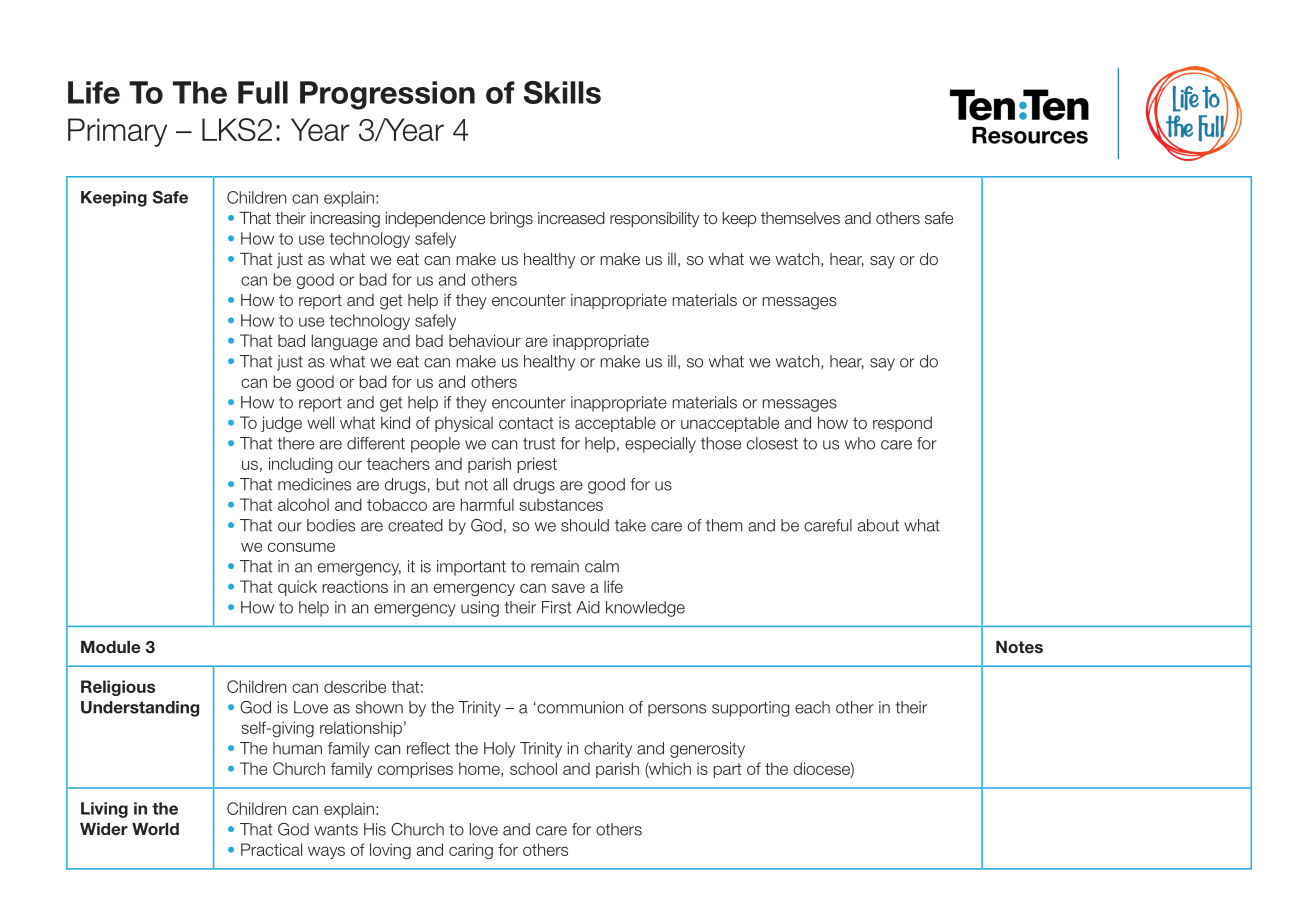 The height and width of the image is (924, 1308). I want to click on who, so click(860, 443).
